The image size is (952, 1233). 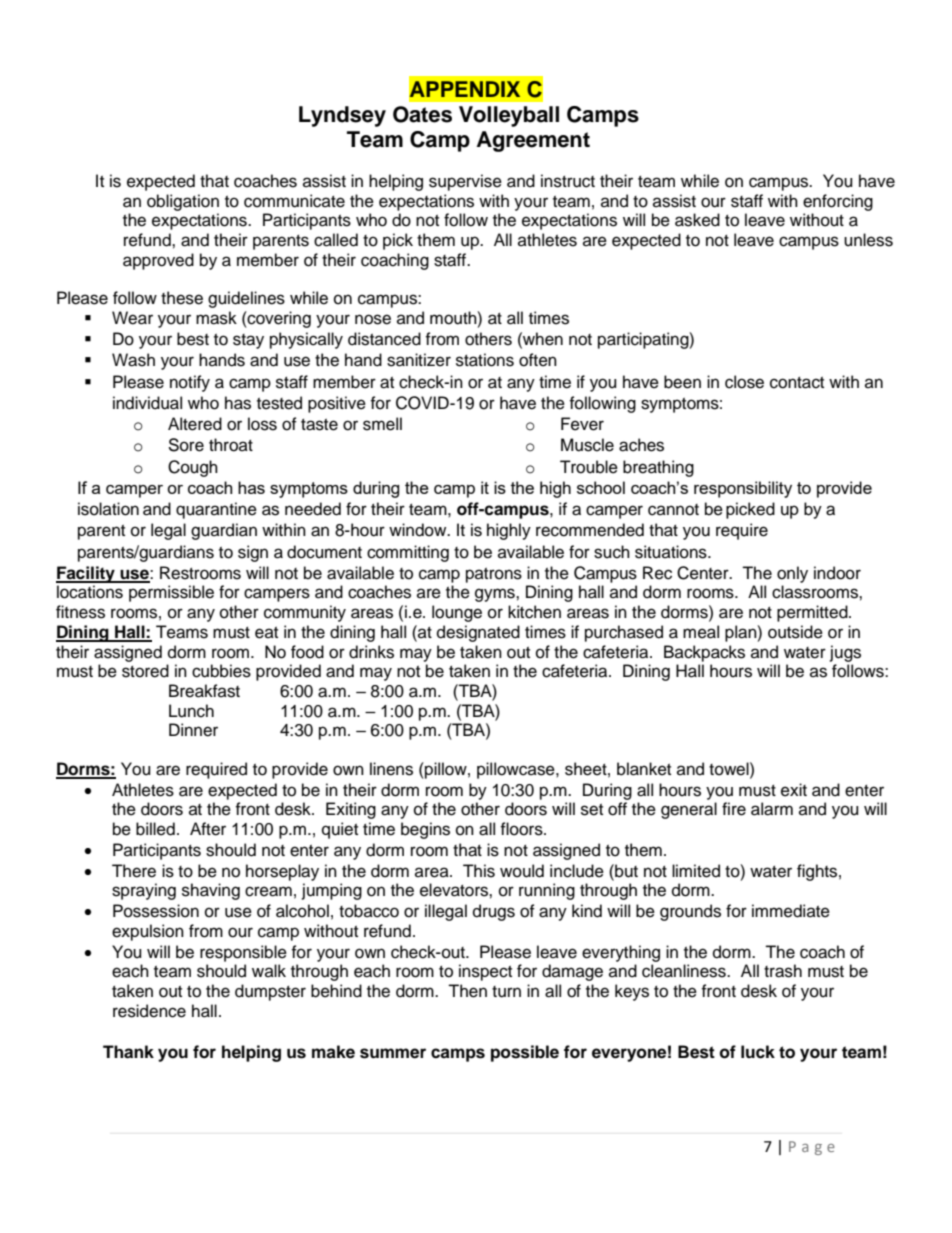 I want to click on obligation, so click(x=183, y=202).
